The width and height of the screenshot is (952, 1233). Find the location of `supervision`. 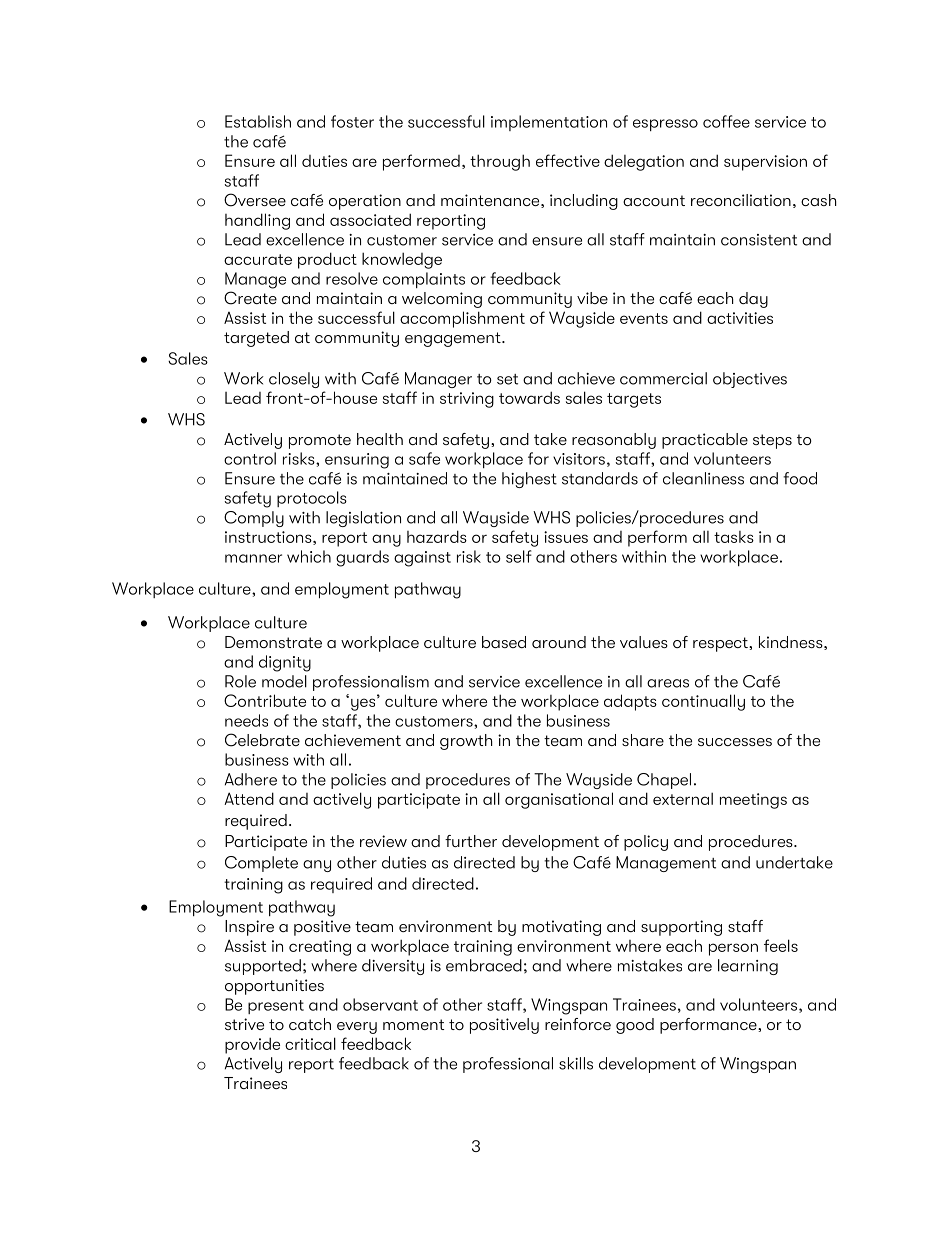

supervision is located at coordinates (765, 163).
